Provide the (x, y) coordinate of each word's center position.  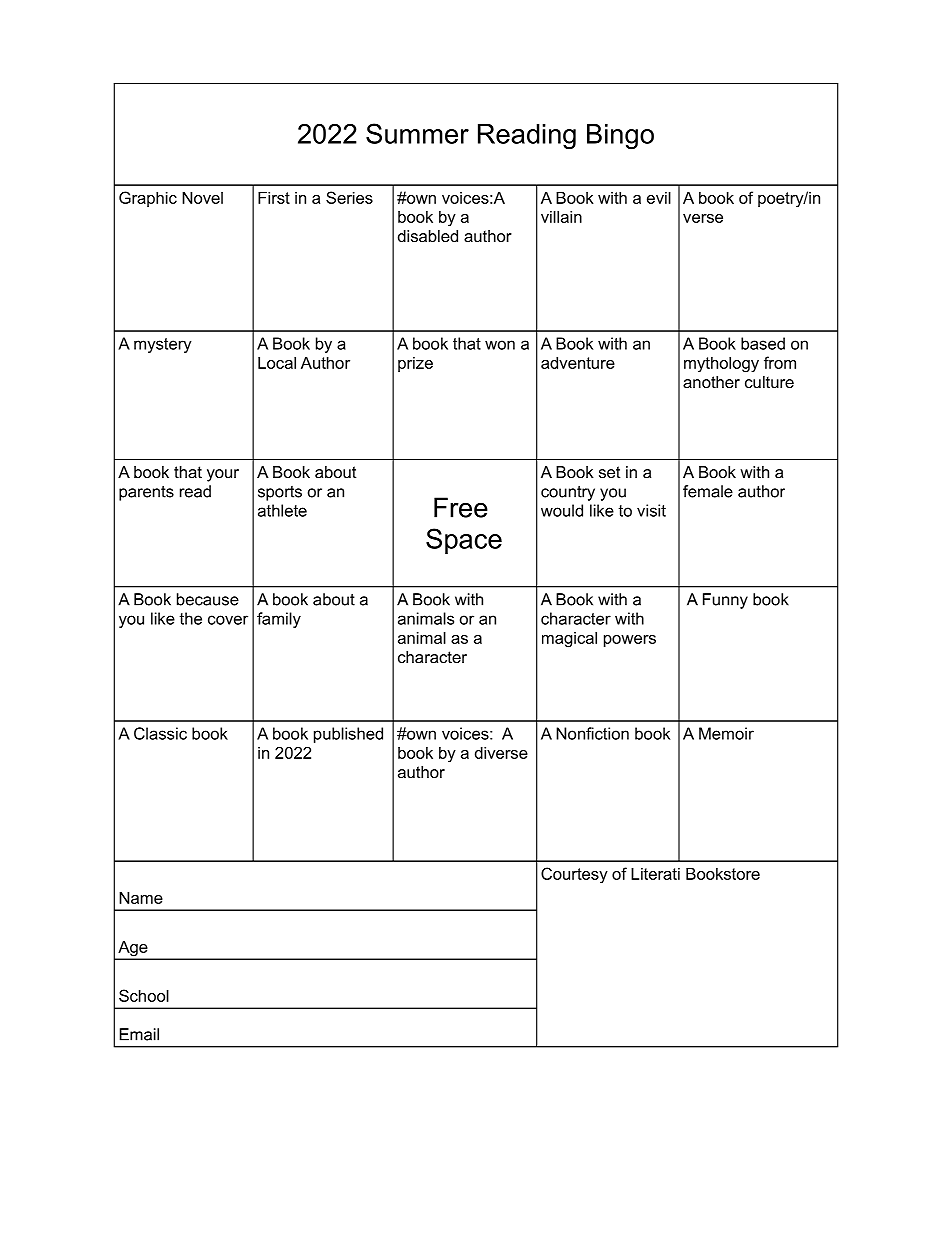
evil (659, 197)
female (708, 491)
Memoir (726, 733)
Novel (202, 197)
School (144, 995)
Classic (160, 733)
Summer (417, 133)
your (223, 475)
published (348, 735)
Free (461, 507)
